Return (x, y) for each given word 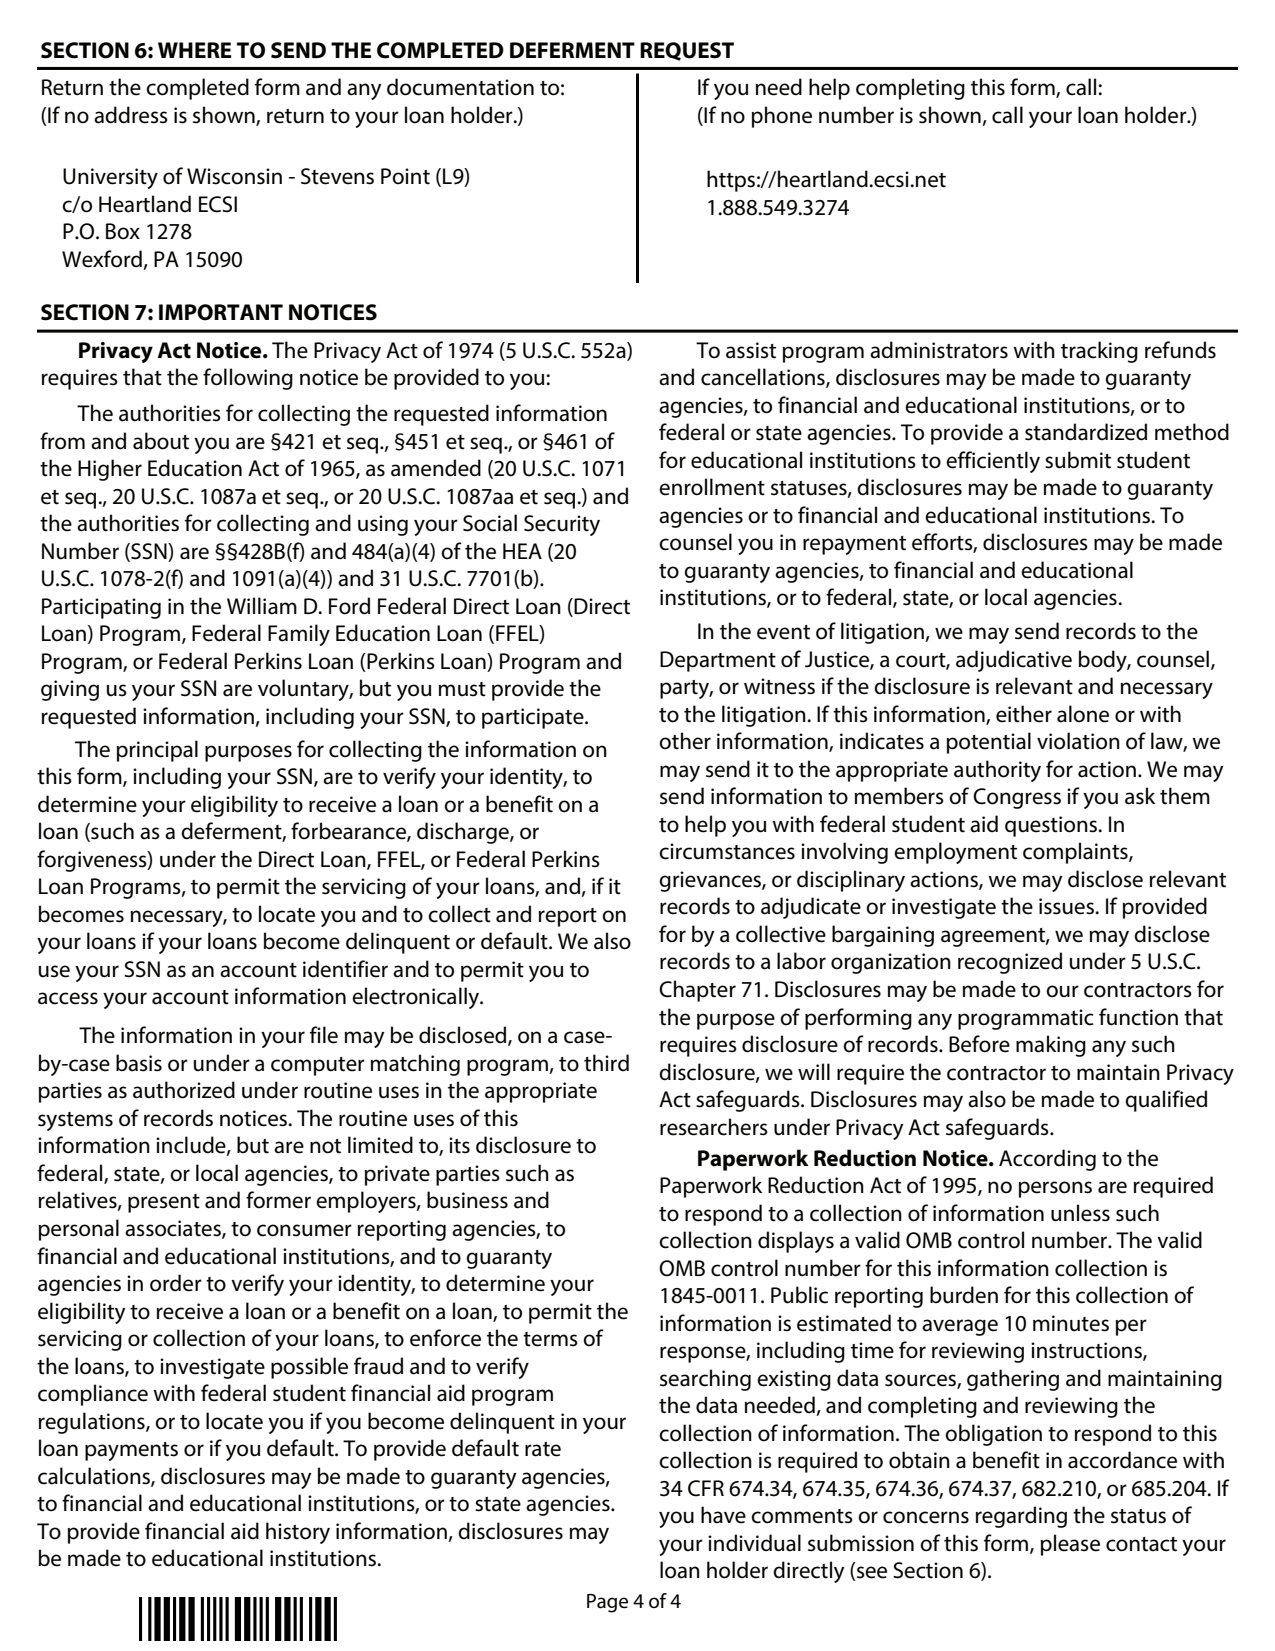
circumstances (727, 851)
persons (1055, 1189)
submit (1078, 460)
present (164, 1203)
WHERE (194, 50)
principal (157, 751)
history (298, 1533)
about (161, 441)
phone (782, 117)
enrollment (712, 487)
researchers (714, 1127)
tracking (1099, 352)
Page (607, 1603)
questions (1052, 826)
